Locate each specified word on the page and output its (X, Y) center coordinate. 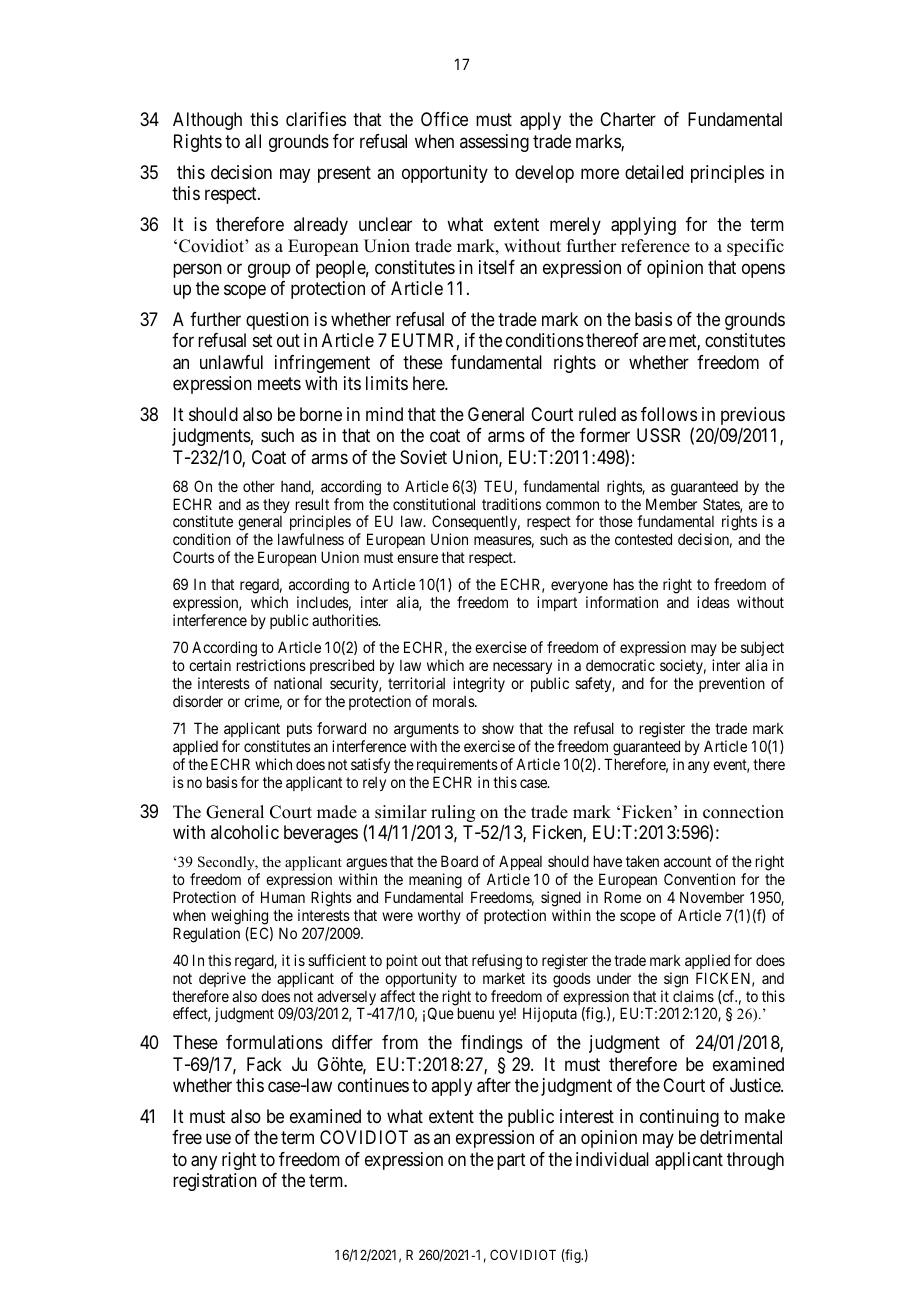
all (253, 141)
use (218, 1139)
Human (283, 897)
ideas (713, 602)
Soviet (423, 457)
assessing (494, 143)
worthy (439, 917)
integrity (479, 685)
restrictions (271, 665)
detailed (654, 172)
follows (669, 414)
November (712, 897)
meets (279, 383)
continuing (679, 1118)
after (494, 1085)
